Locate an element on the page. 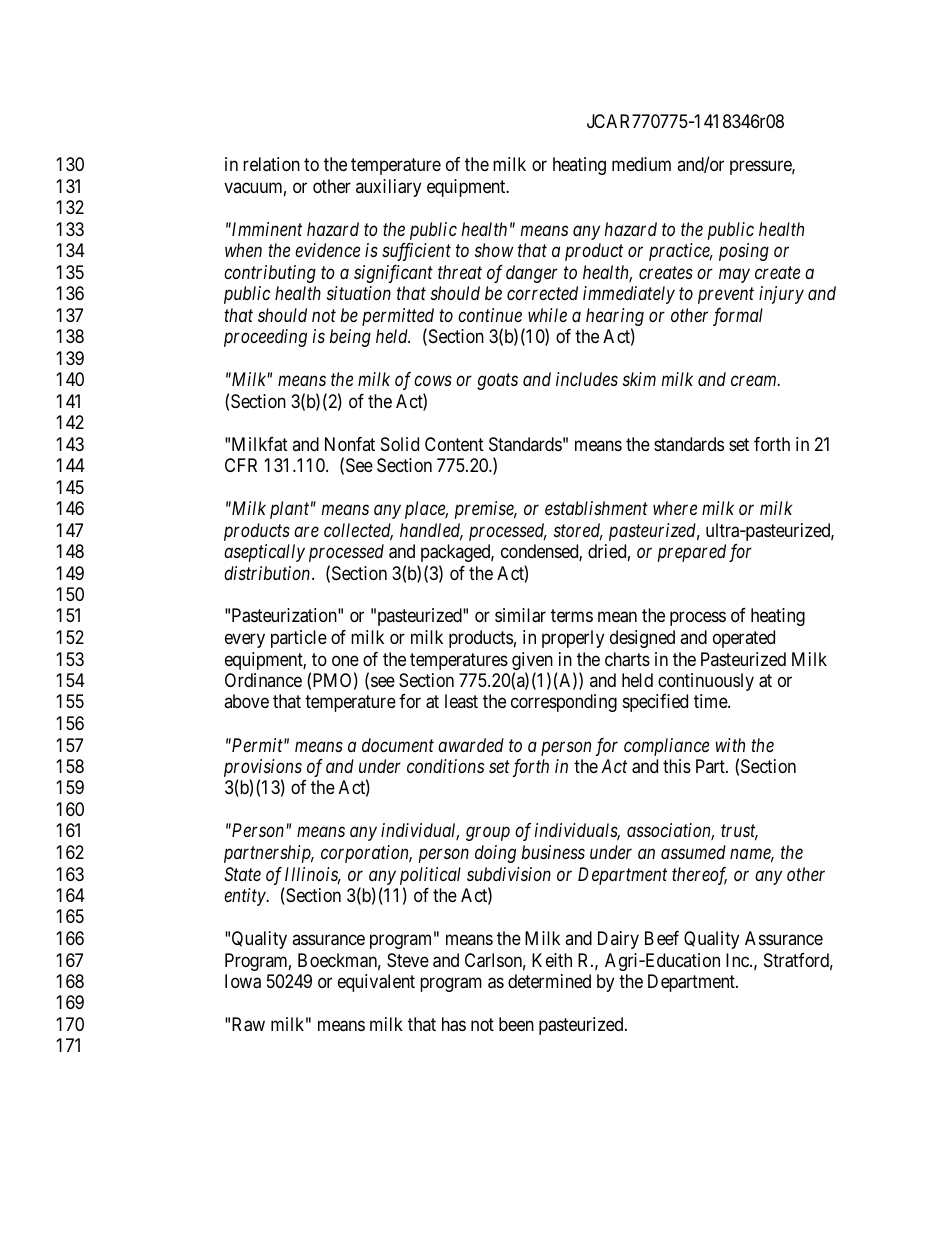 This image has width=952, height=1233. group is located at coordinates (488, 834).
